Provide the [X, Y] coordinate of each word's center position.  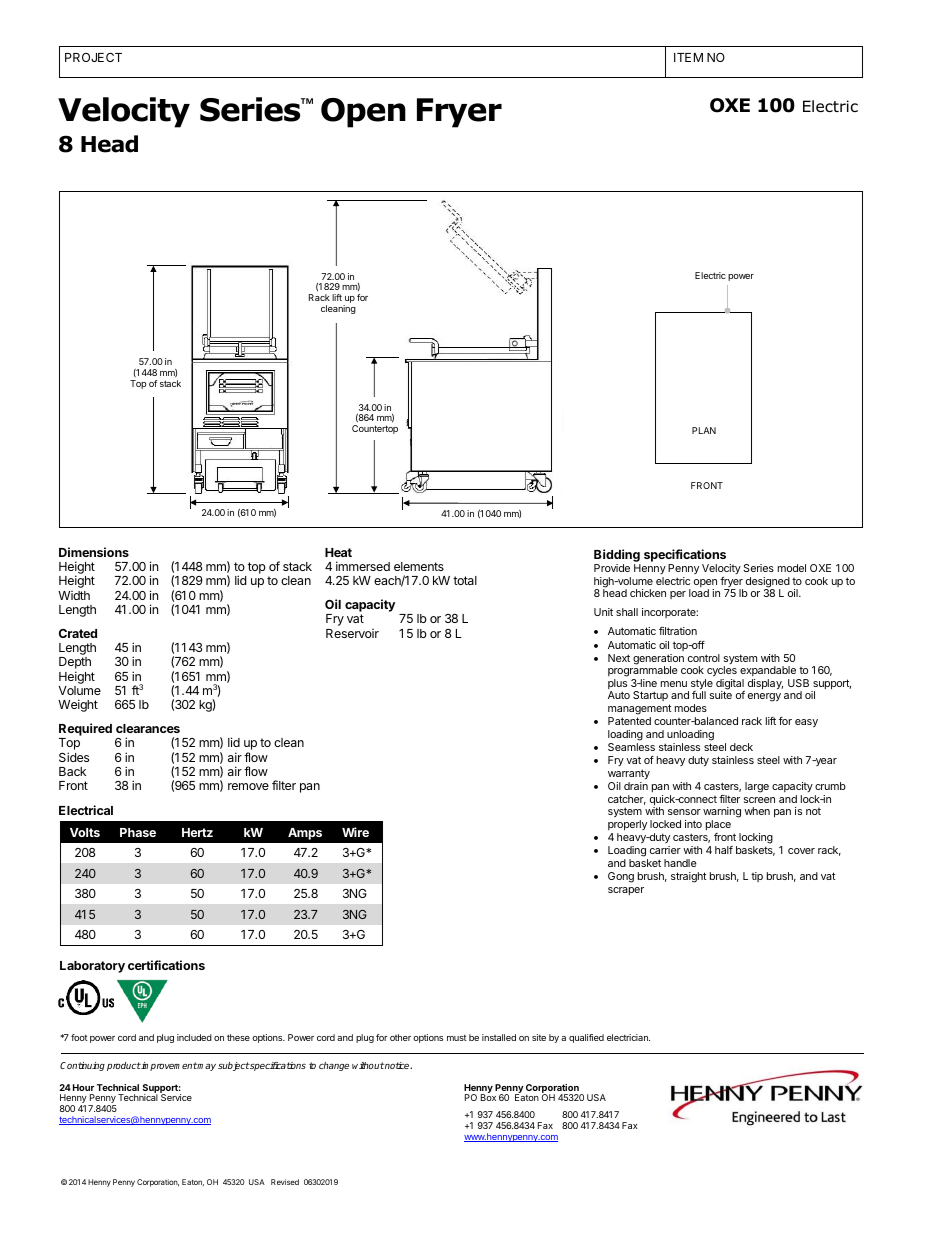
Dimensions [94, 552]
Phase [138, 832]
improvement [168, 1066]
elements [419, 566]
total [465, 580]
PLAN [704, 430]
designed [768, 583]
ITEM [688, 57]
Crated [78, 633]
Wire [355, 832]
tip [757, 877]
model [792, 568]
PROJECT [93, 57]
